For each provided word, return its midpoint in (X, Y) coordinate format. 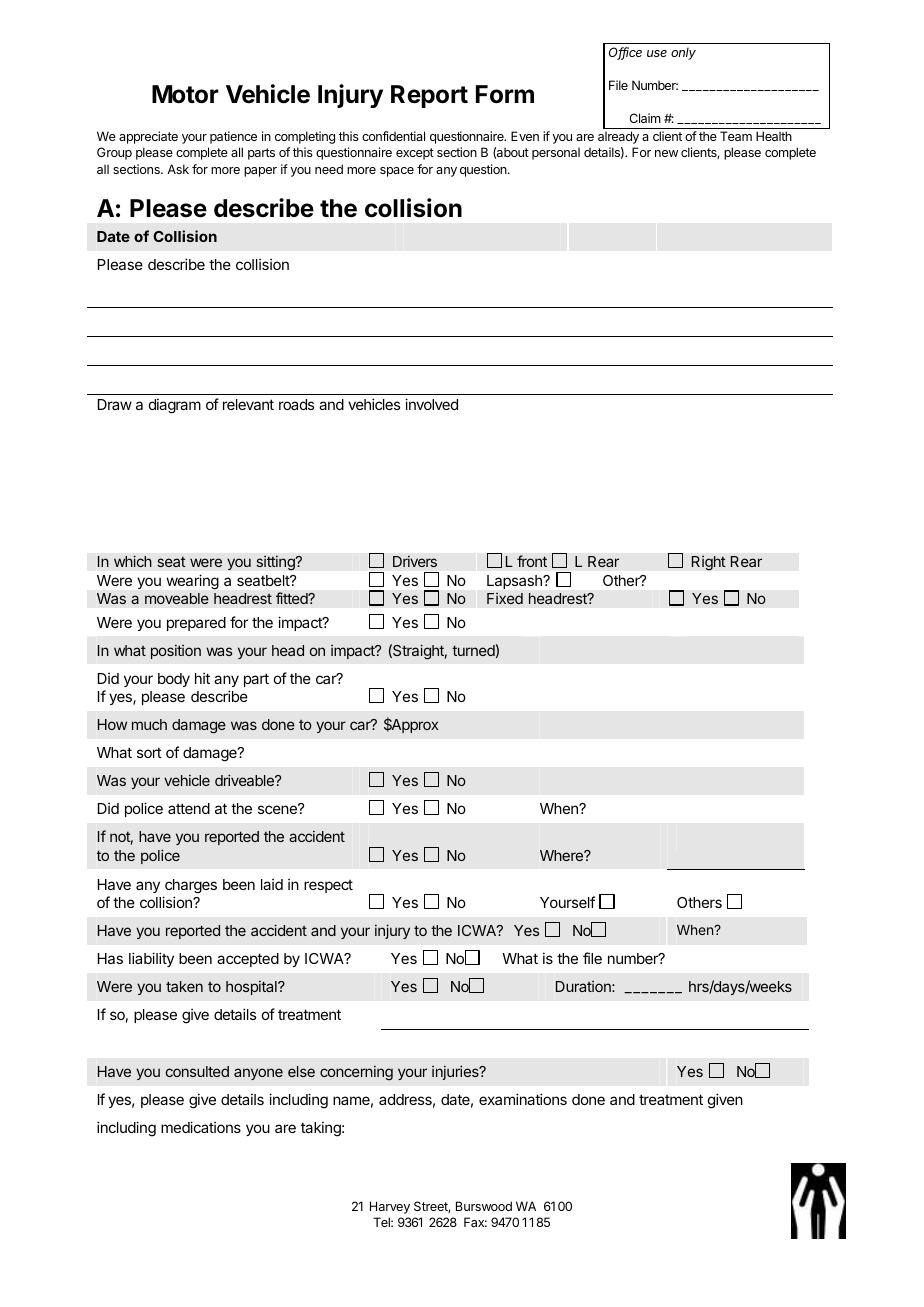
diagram (175, 406)
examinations (523, 1099)
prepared (196, 624)
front (532, 561)
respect (328, 886)
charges (191, 886)
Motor (185, 94)
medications (201, 1127)
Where (562, 855)
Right (708, 563)
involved (431, 404)
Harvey (390, 1207)
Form (505, 94)
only (683, 54)
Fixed (505, 598)
